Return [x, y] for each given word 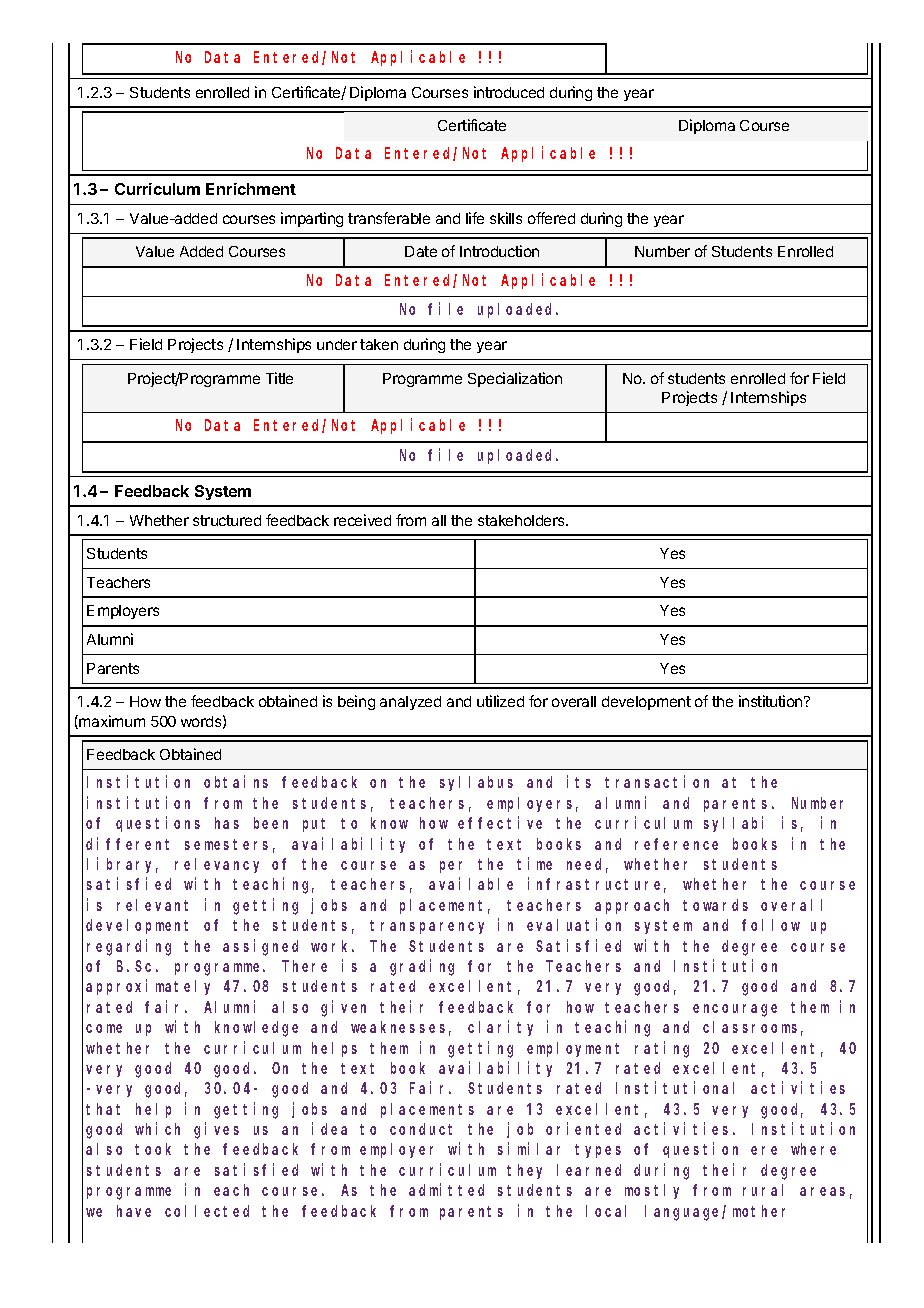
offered [551, 218]
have [134, 1211]
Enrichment [251, 189]
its [579, 782]
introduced [509, 92]
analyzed [410, 703]
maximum [111, 722]
